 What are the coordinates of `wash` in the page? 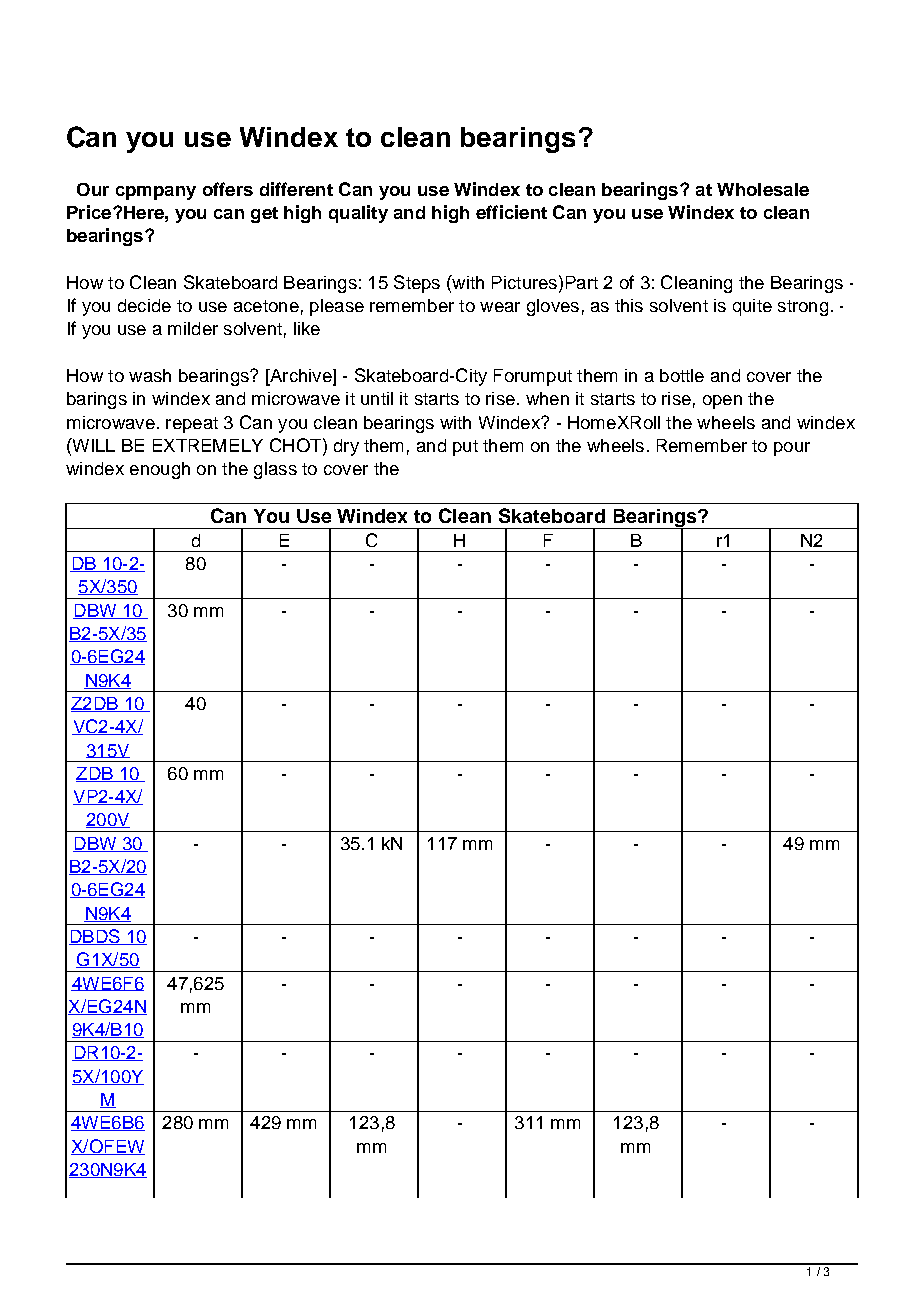 It's located at (150, 375).
